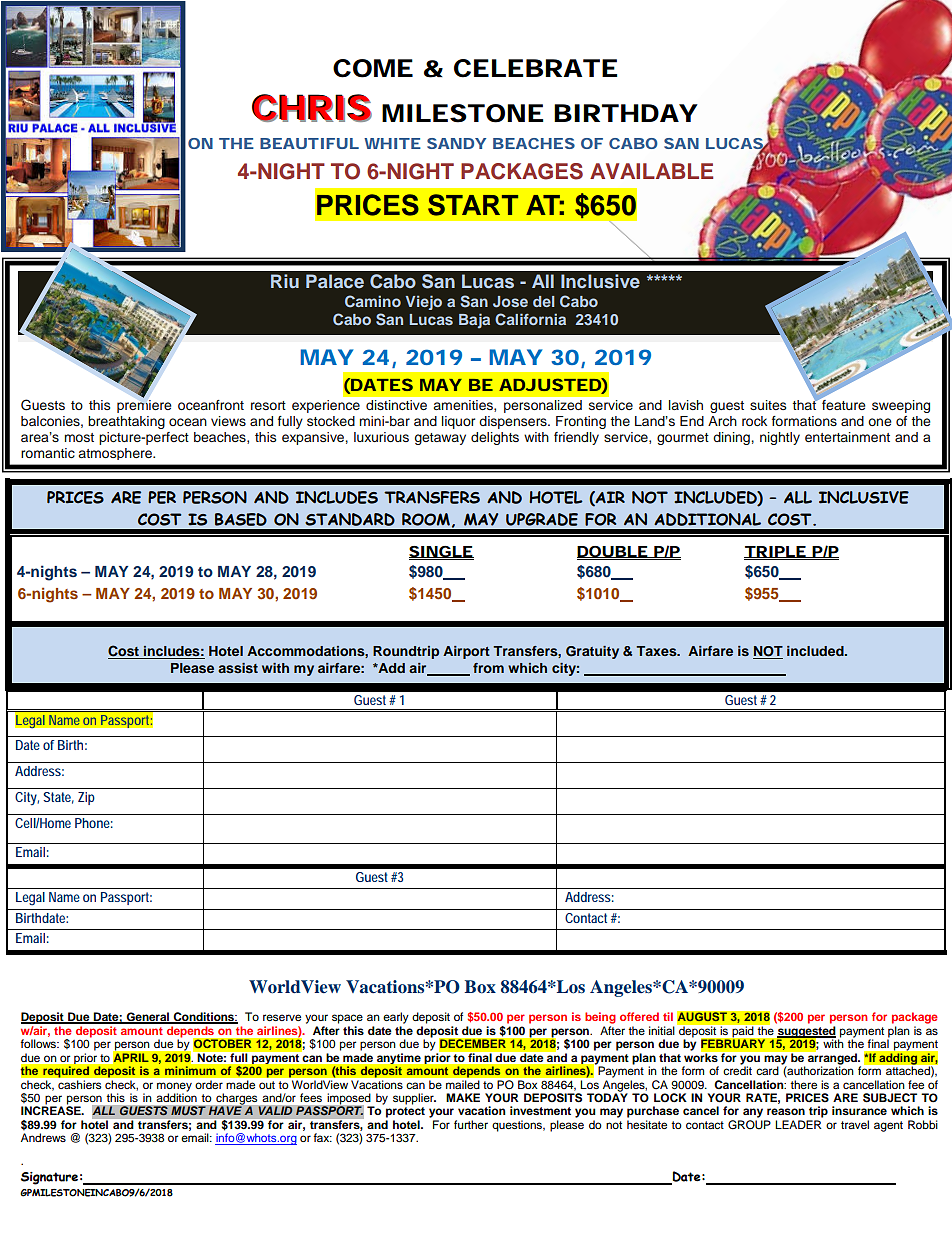 This screenshot has width=952, height=1233. Describe the element at coordinates (43, 1137) in the screenshot. I see `Andrews` at that location.
